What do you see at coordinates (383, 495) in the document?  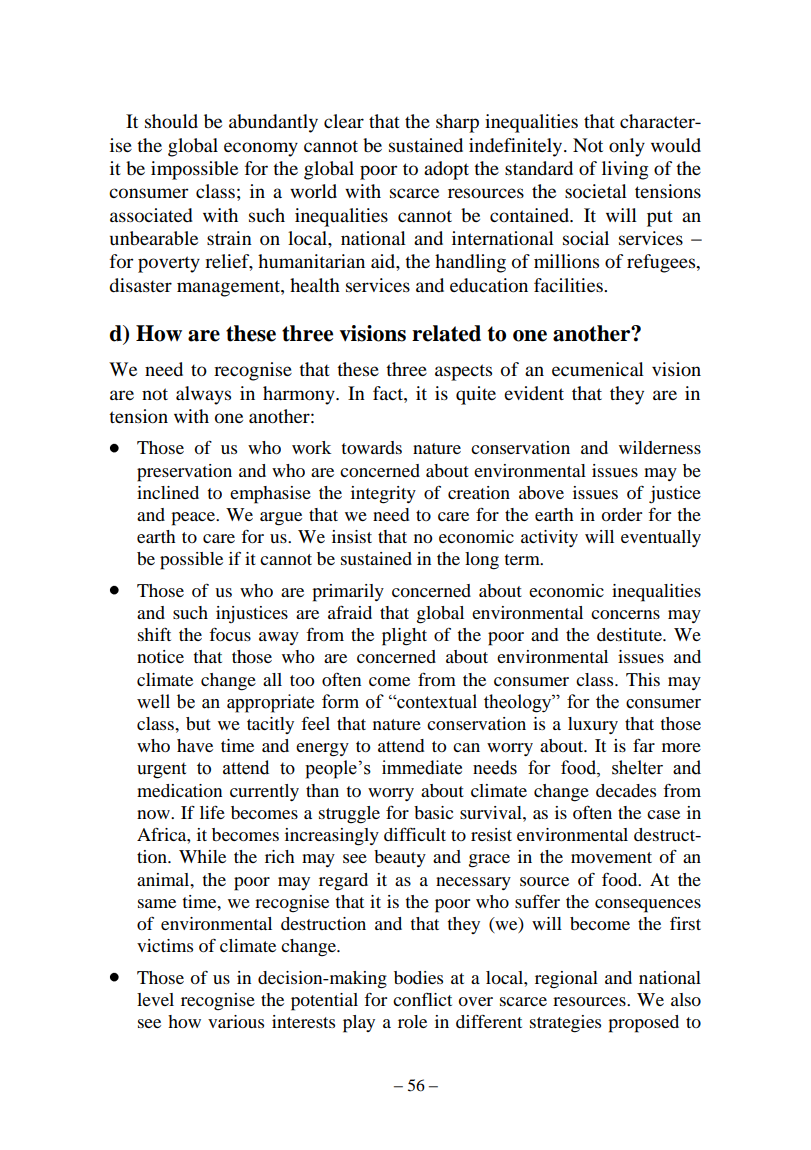 I see `integrity` at bounding box center [383, 495].
